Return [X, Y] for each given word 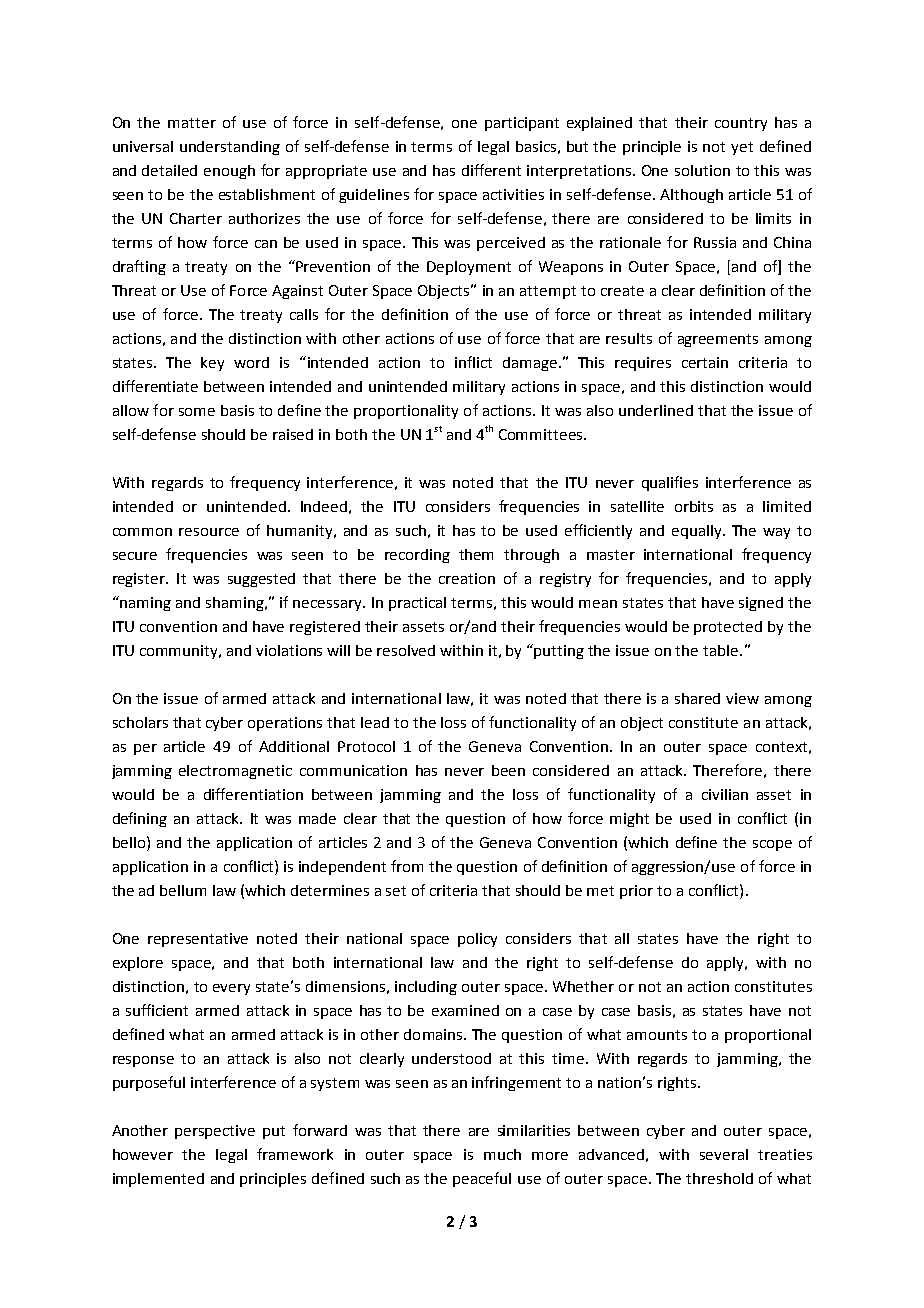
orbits [694, 506]
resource [209, 532]
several [724, 1154]
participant [522, 124]
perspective [215, 1132]
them [476, 554]
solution [702, 170]
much [502, 1154]
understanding [230, 148]
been [508, 770]
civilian [725, 794]
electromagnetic [235, 772]
